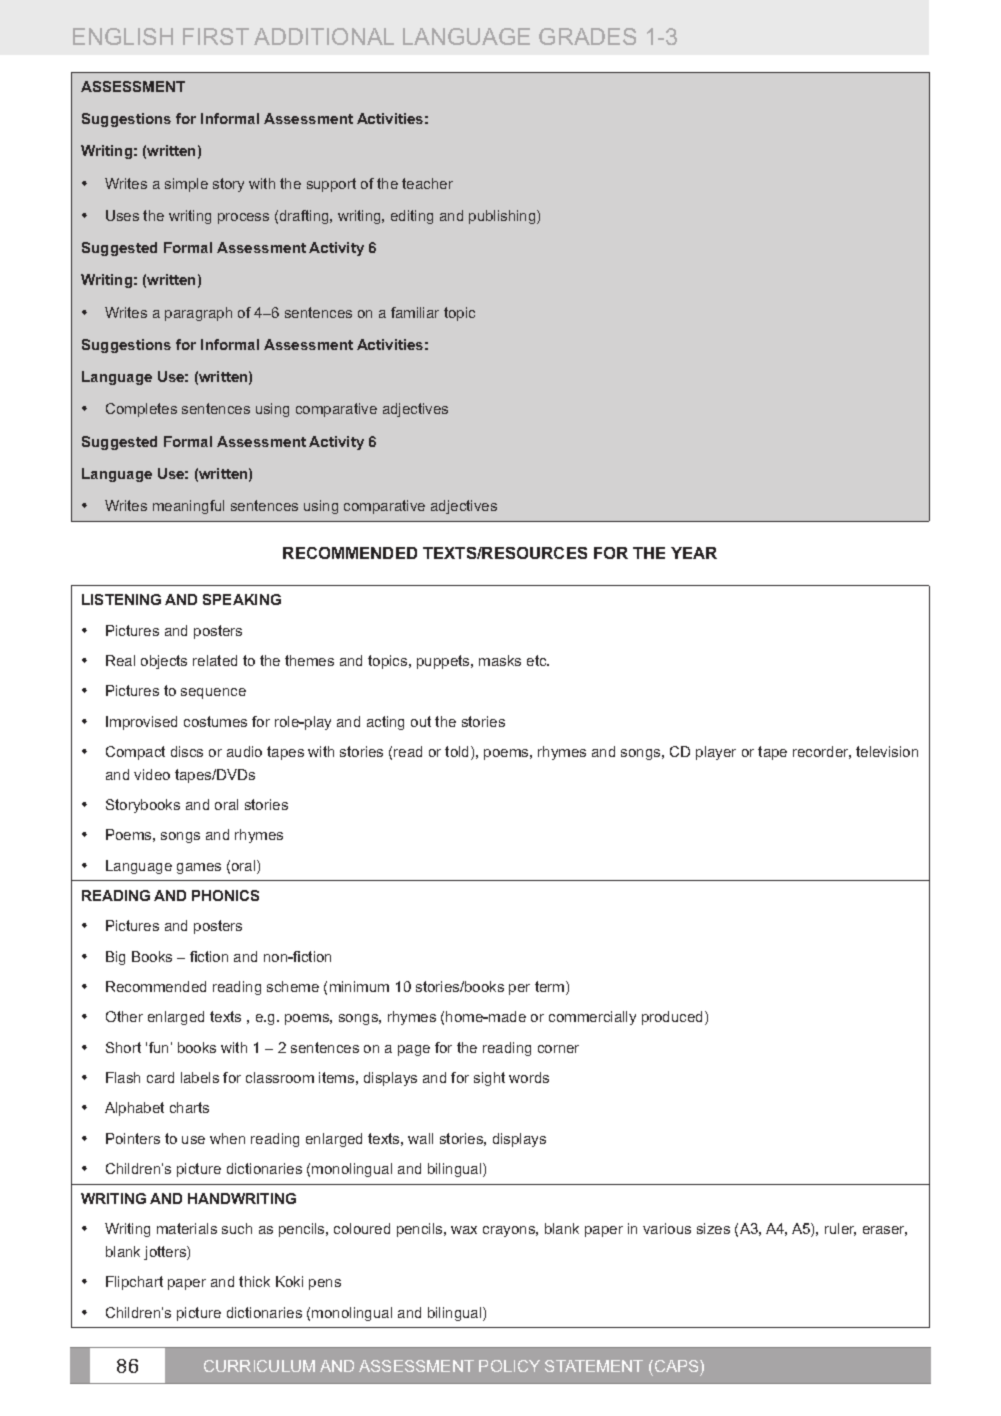  Describe the element at coordinates (141, 410) in the page. I see `Completes` at that location.
